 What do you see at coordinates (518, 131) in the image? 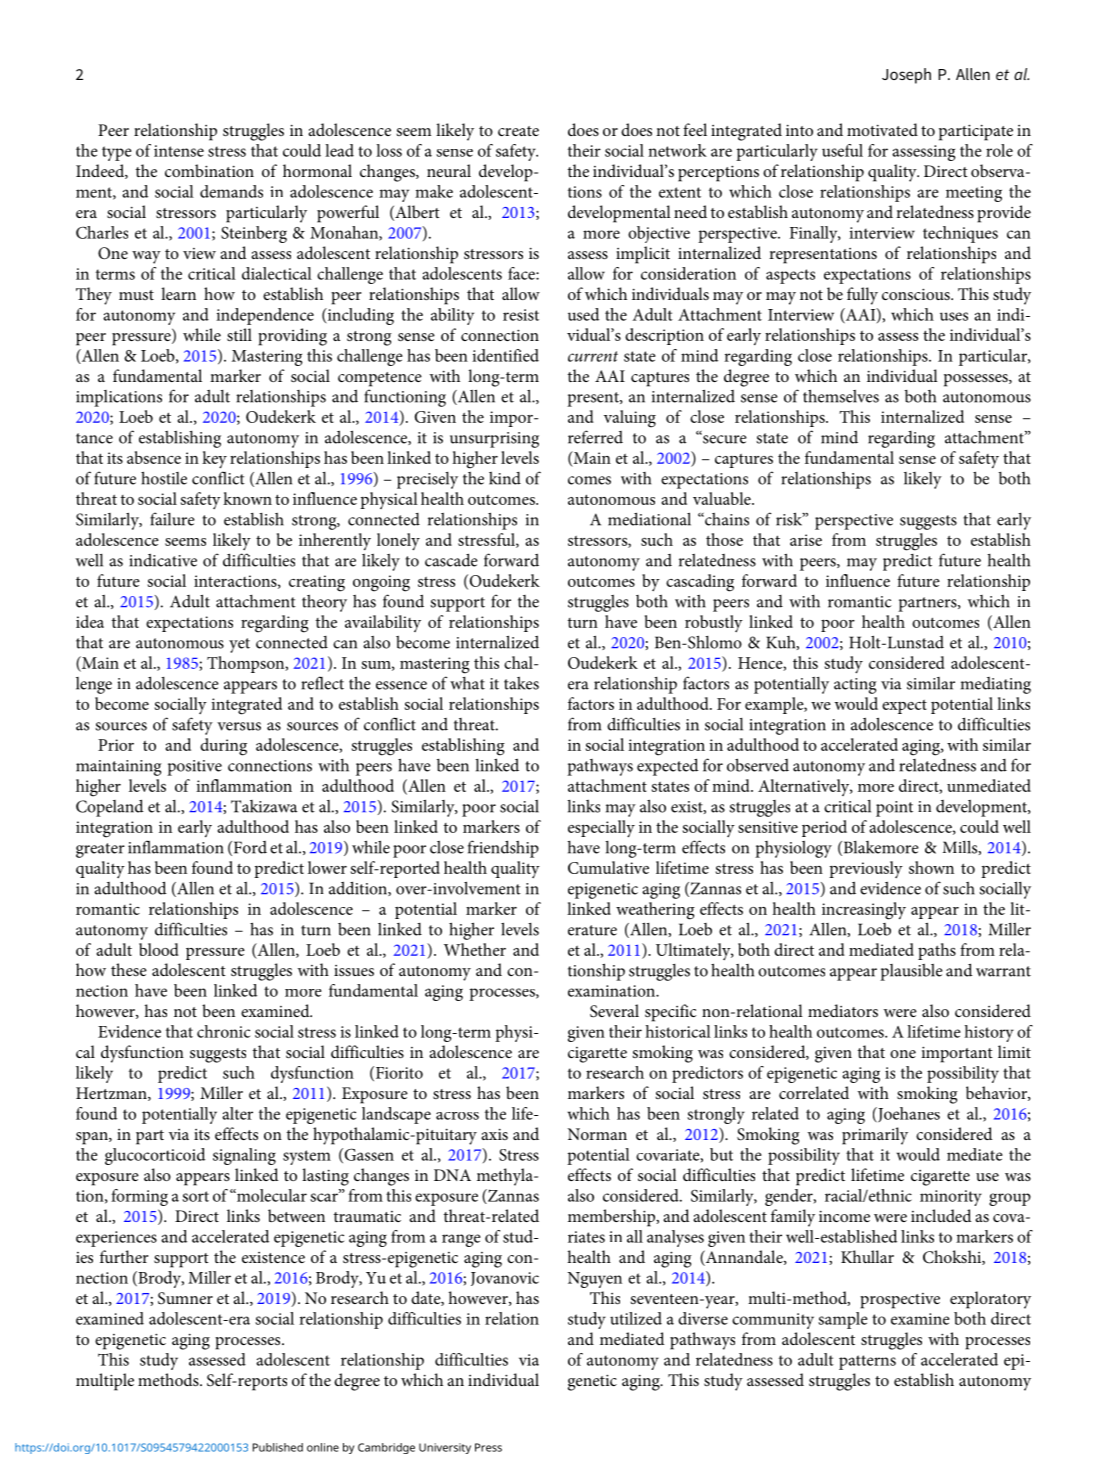
I see `create` at bounding box center [518, 131].
